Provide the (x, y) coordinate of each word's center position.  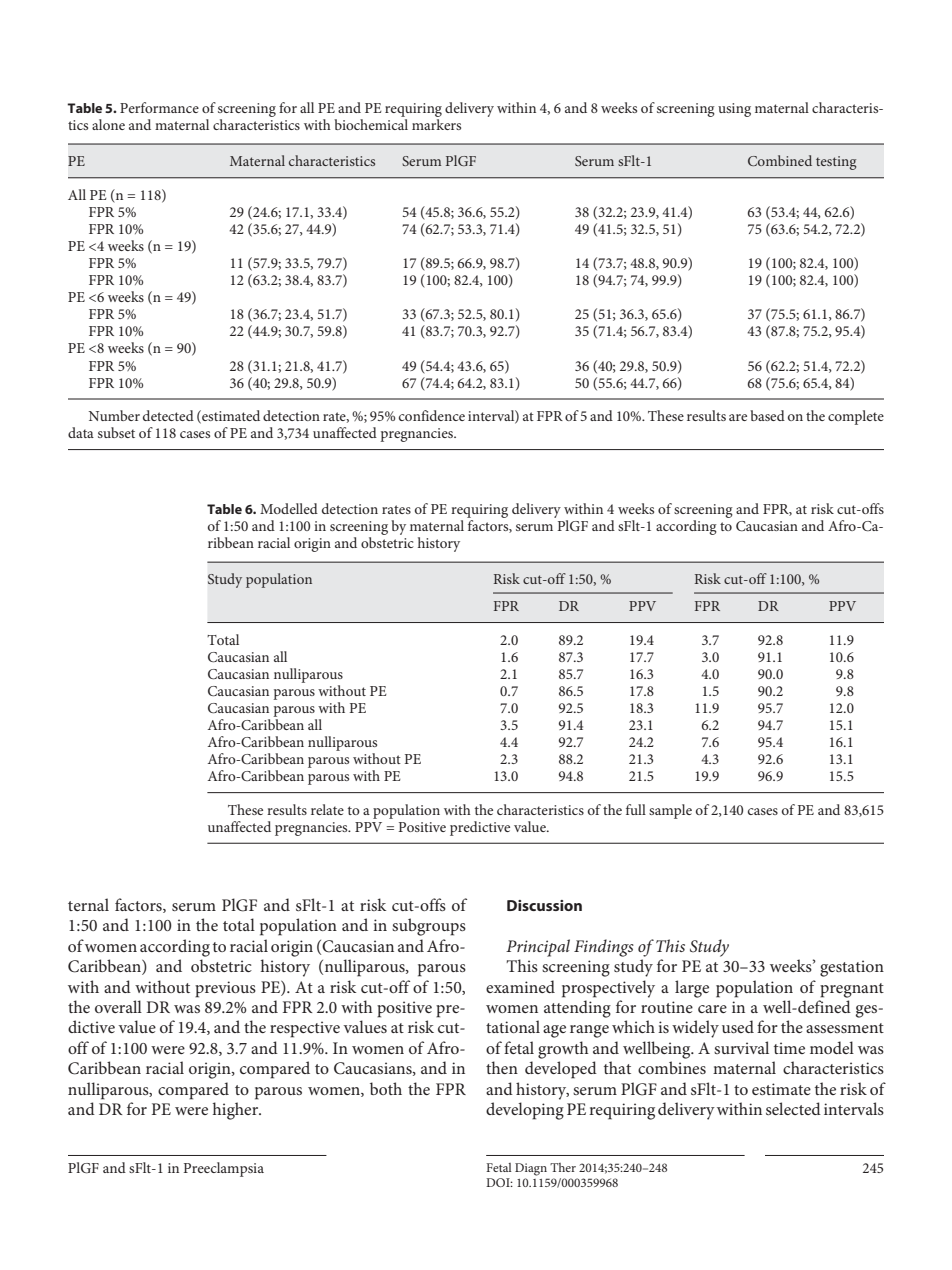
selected (793, 1108)
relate (327, 809)
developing (525, 1111)
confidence (432, 415)
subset (116, 432)
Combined (780, 160)
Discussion (544, 905)
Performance (159, 107)
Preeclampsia (224, 1169)
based (767, 415)
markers (436, 124)
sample (670, 811)
